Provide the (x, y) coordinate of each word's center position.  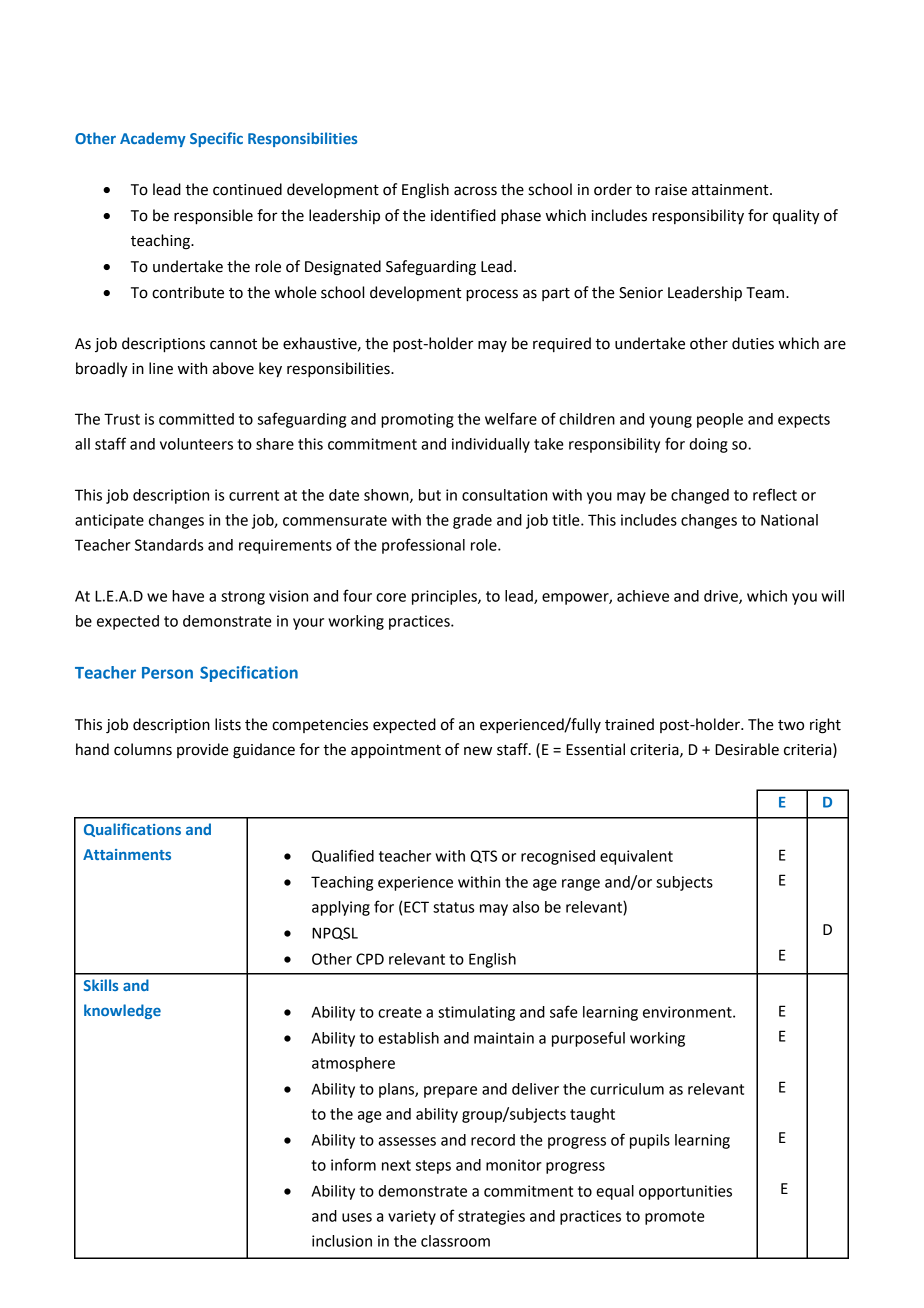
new (478, 751)
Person (167, 673)
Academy (153, 139)
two (791, 725)
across (475, 191)
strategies (491, 1217)
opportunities (685, 1192)
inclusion (342, 1241)
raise (671, 190)
